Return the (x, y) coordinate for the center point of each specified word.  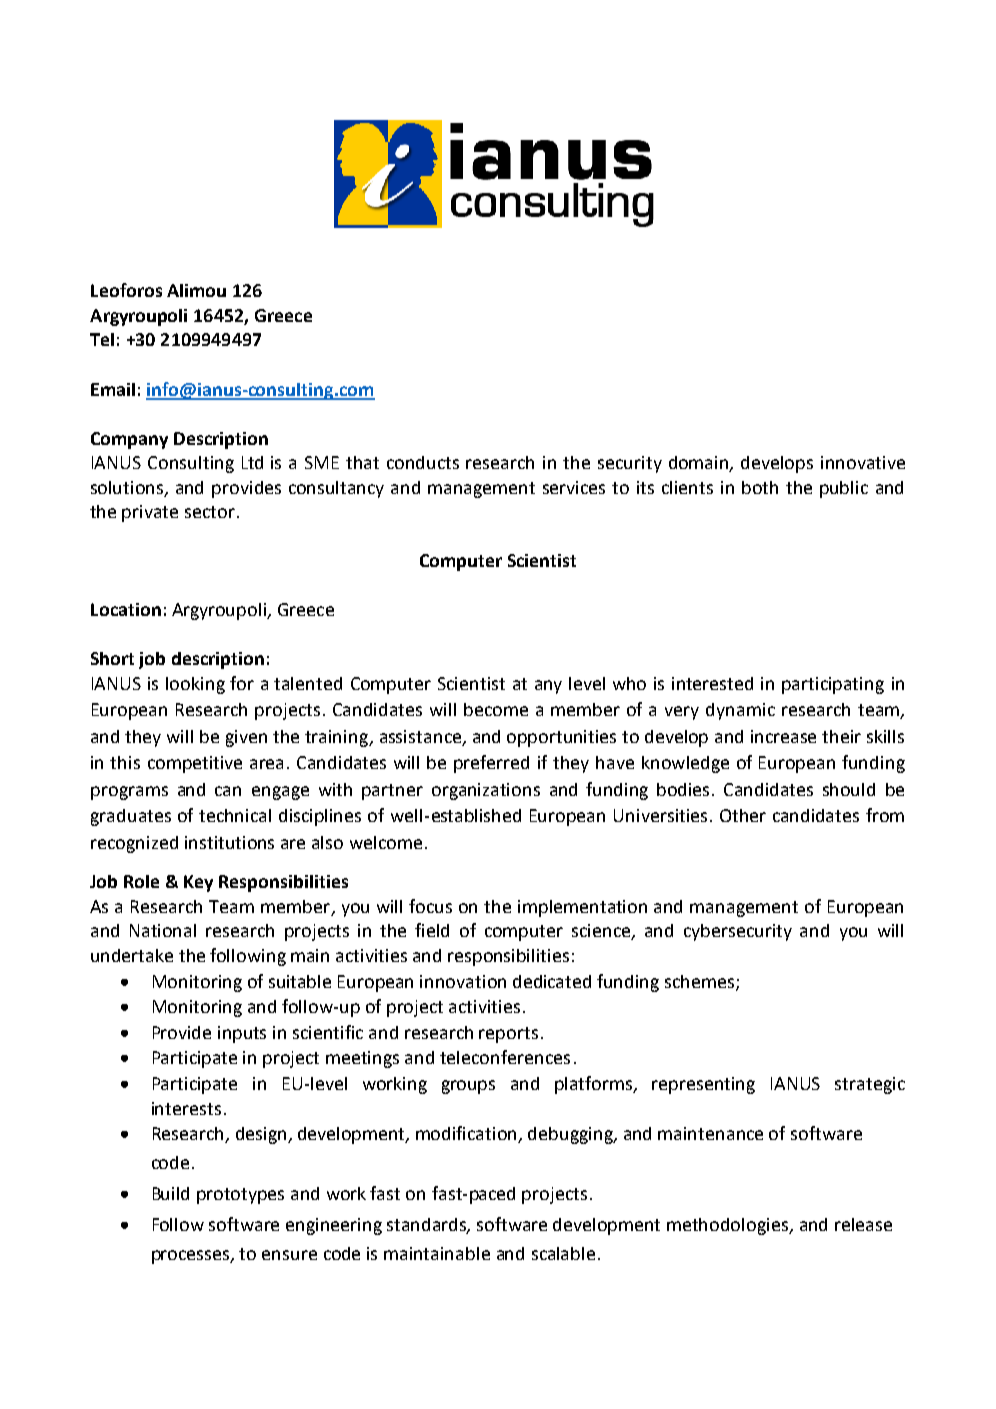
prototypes (240, 1196)
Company (129, 440)
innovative (863, 462)
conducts (423, 462)
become (496, 709)
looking (195, 685)
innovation (463, 981)
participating (833, 685)
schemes (701, 982)
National (163, 930)
